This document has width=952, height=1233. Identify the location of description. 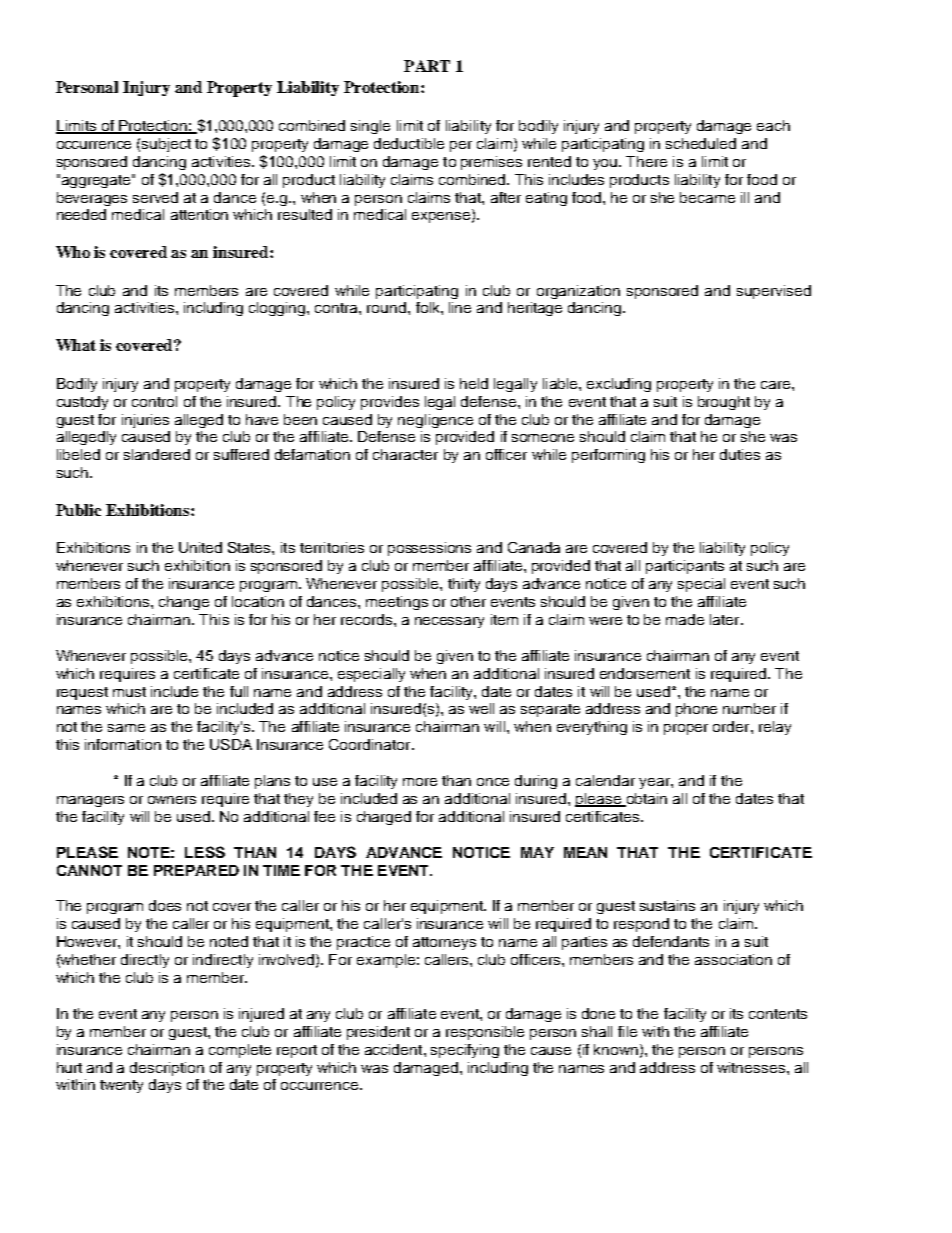
(167, 1069).
